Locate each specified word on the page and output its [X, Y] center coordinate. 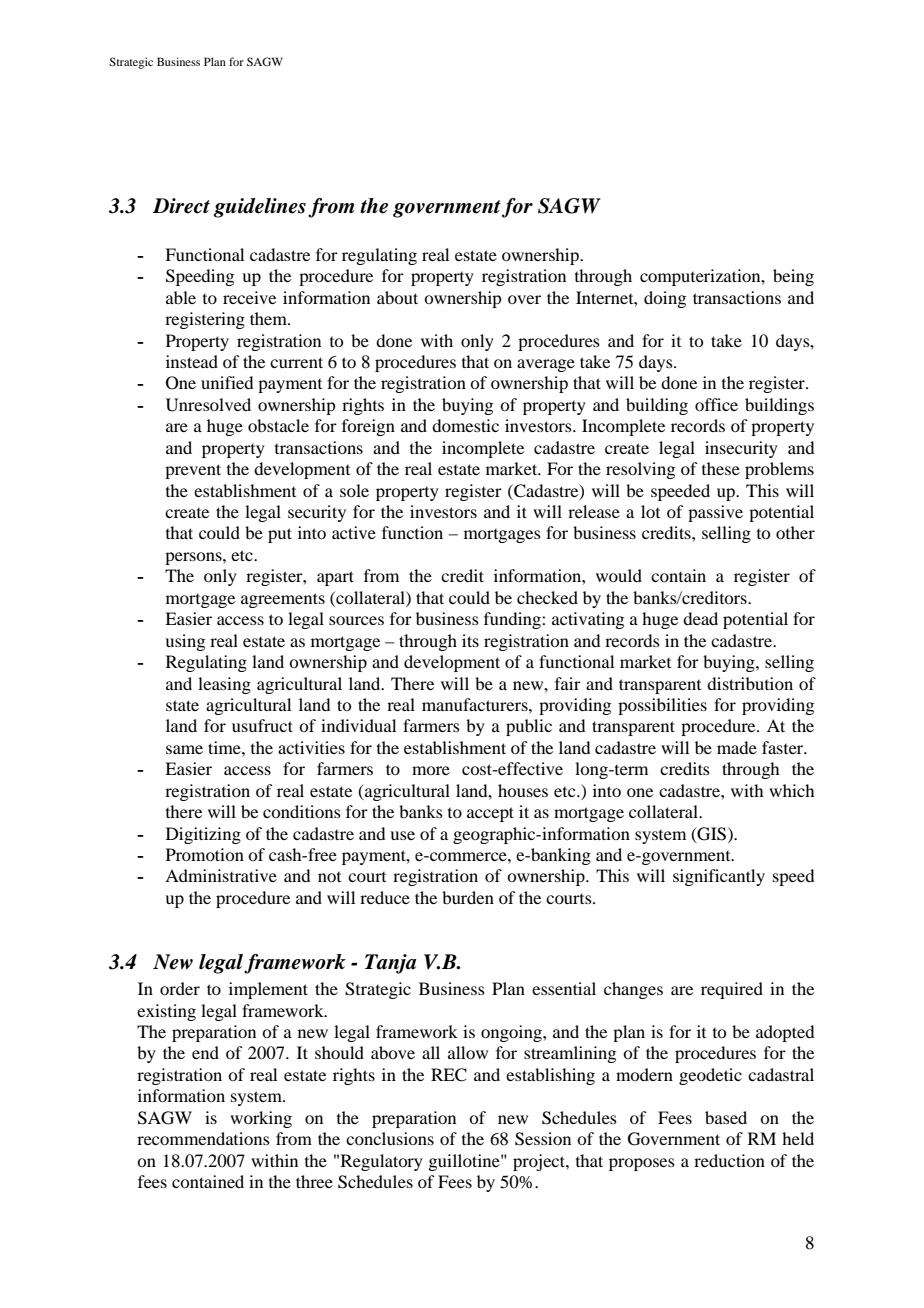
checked [547, 597]
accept [490, 814]
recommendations [203, 1138]
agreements [283, 600]
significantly [719, 877]
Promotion [205, 854]
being [793, 277]
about [397, 297]
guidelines [260, 208]
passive [715, 513]
